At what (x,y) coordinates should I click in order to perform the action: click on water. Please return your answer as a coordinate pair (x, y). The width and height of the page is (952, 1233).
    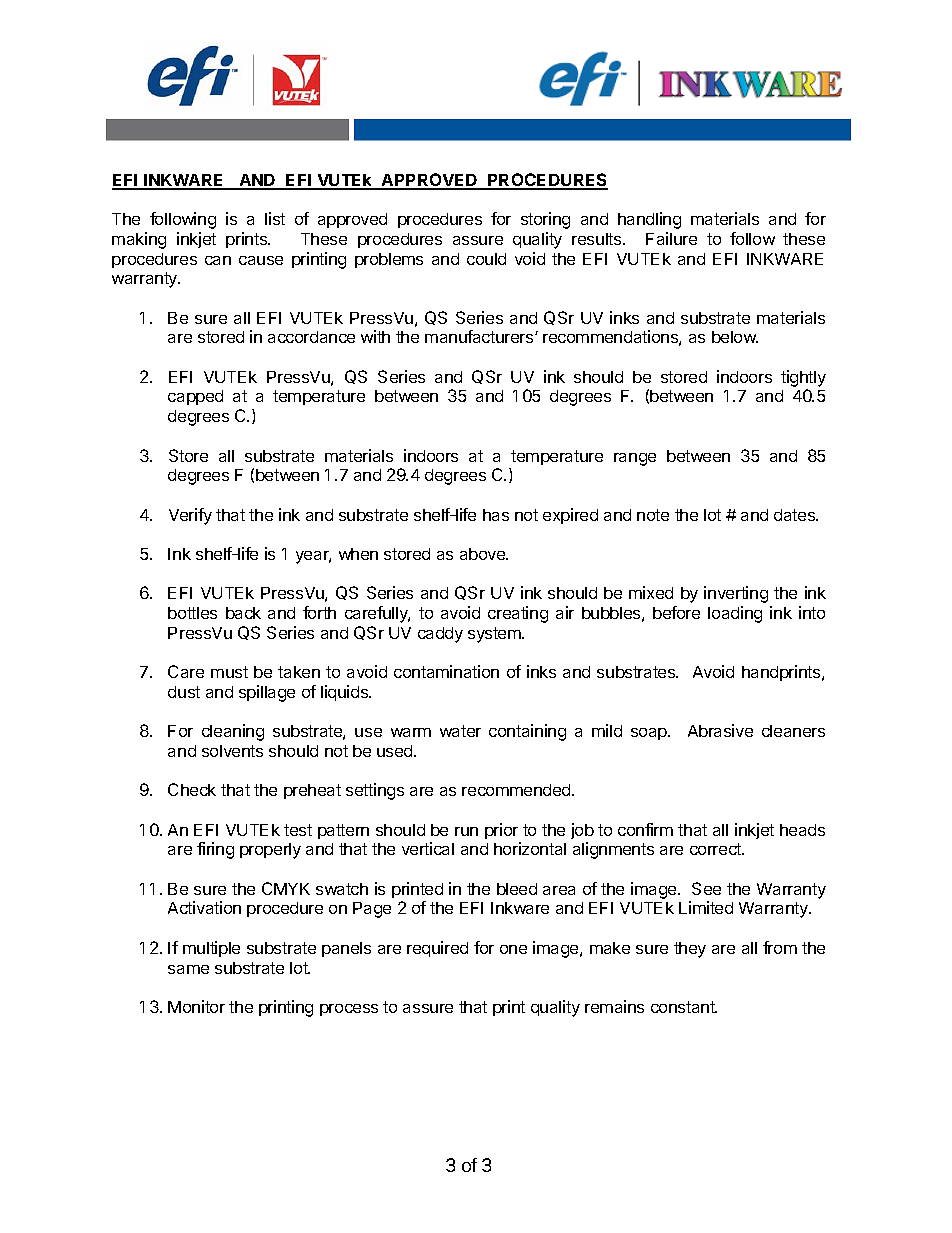
    Looking at the image, I should click on (460, 731).
